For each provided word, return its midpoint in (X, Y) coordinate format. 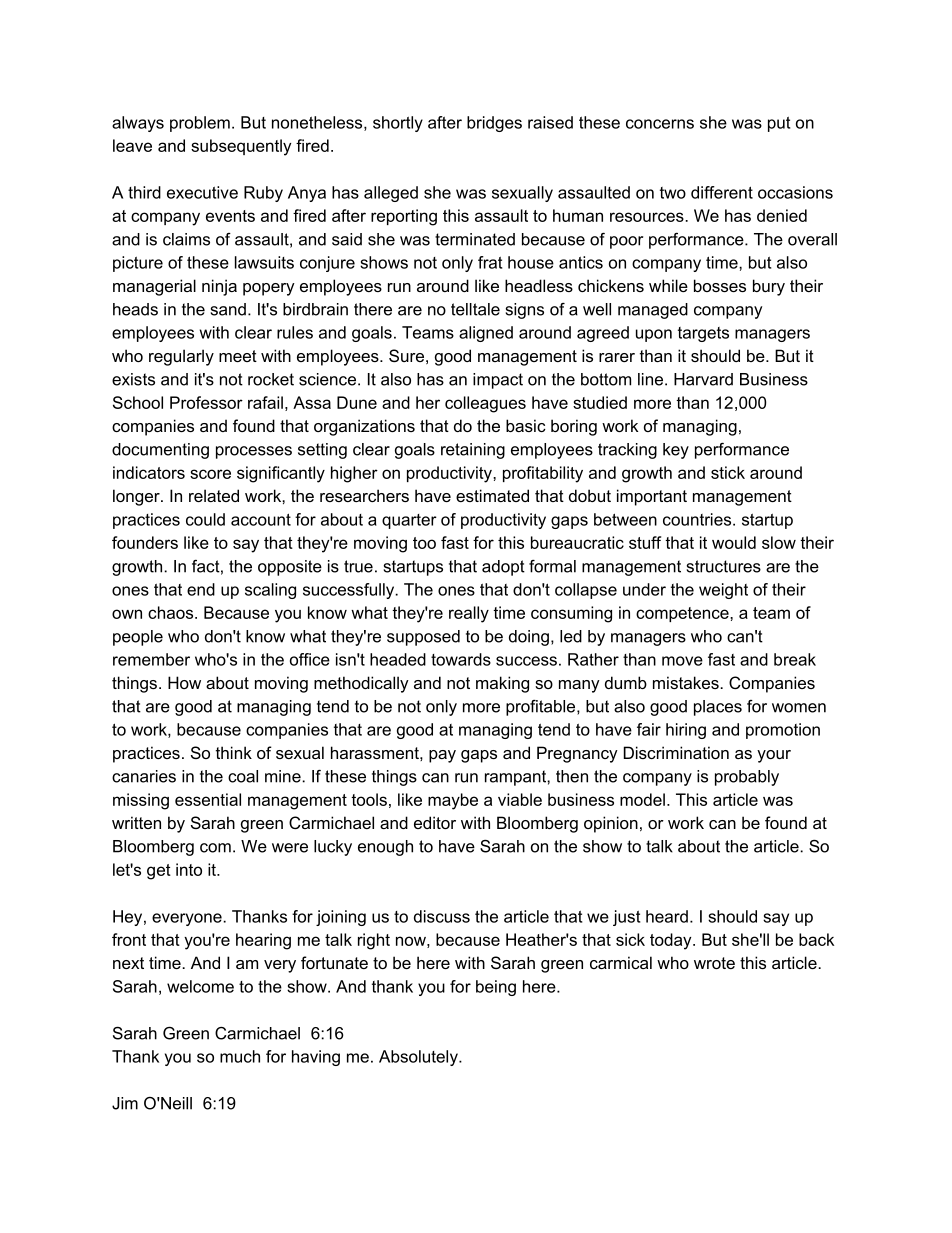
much (240, 1056)
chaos (172, 612)
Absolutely (419, 1058)
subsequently (241, 147)
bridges (494, 124)
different (722, 192)
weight (723, 591)
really (469, 614)
